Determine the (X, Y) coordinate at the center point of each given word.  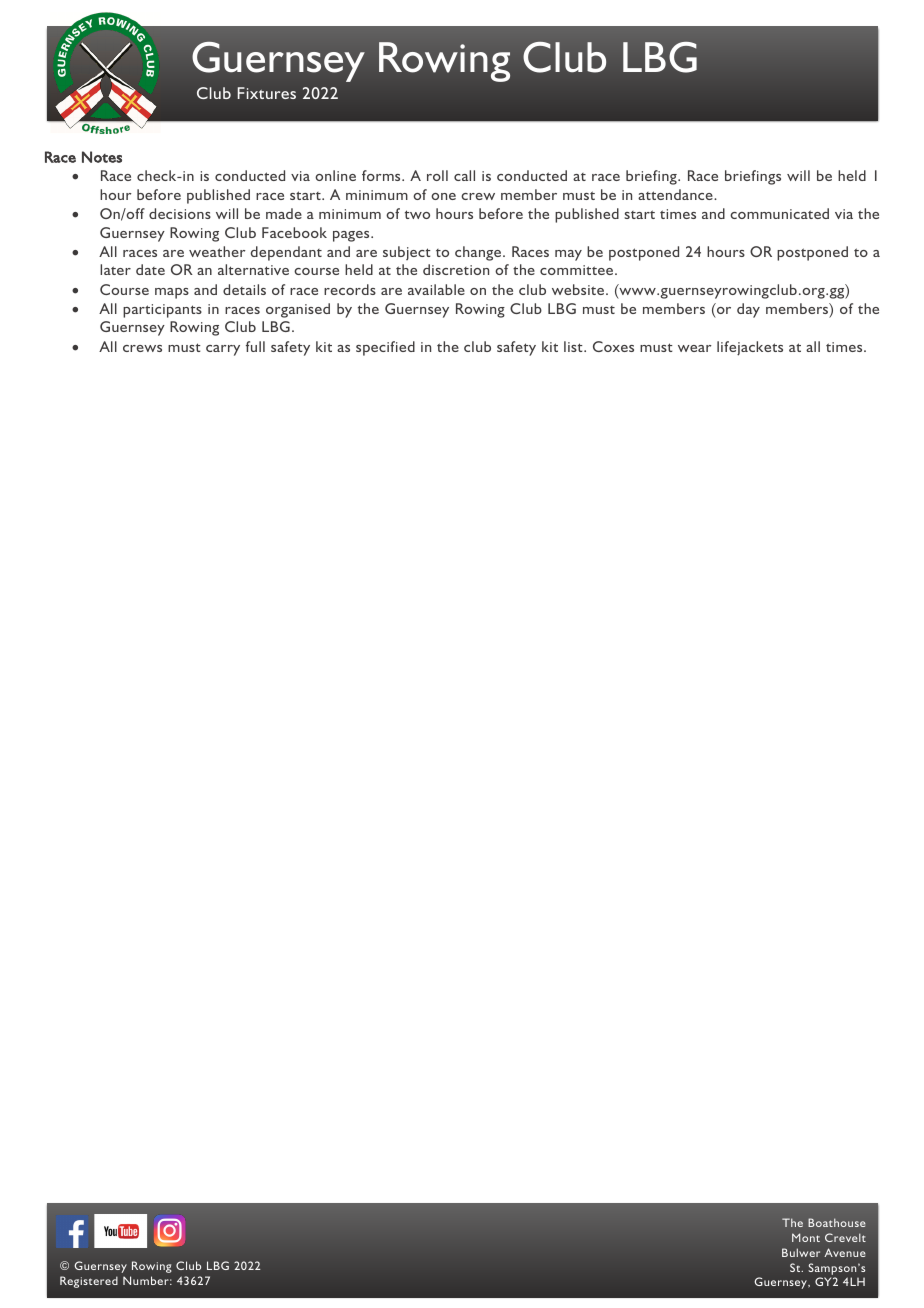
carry (223, 350)
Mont (806, 1237)
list (574, 346)
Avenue (845, 1252)
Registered (89, 1282)
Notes (102, 157)
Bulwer (801, 1252)
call (464, 175)
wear (695, 348)
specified (385, 348)
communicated (779, 213)
